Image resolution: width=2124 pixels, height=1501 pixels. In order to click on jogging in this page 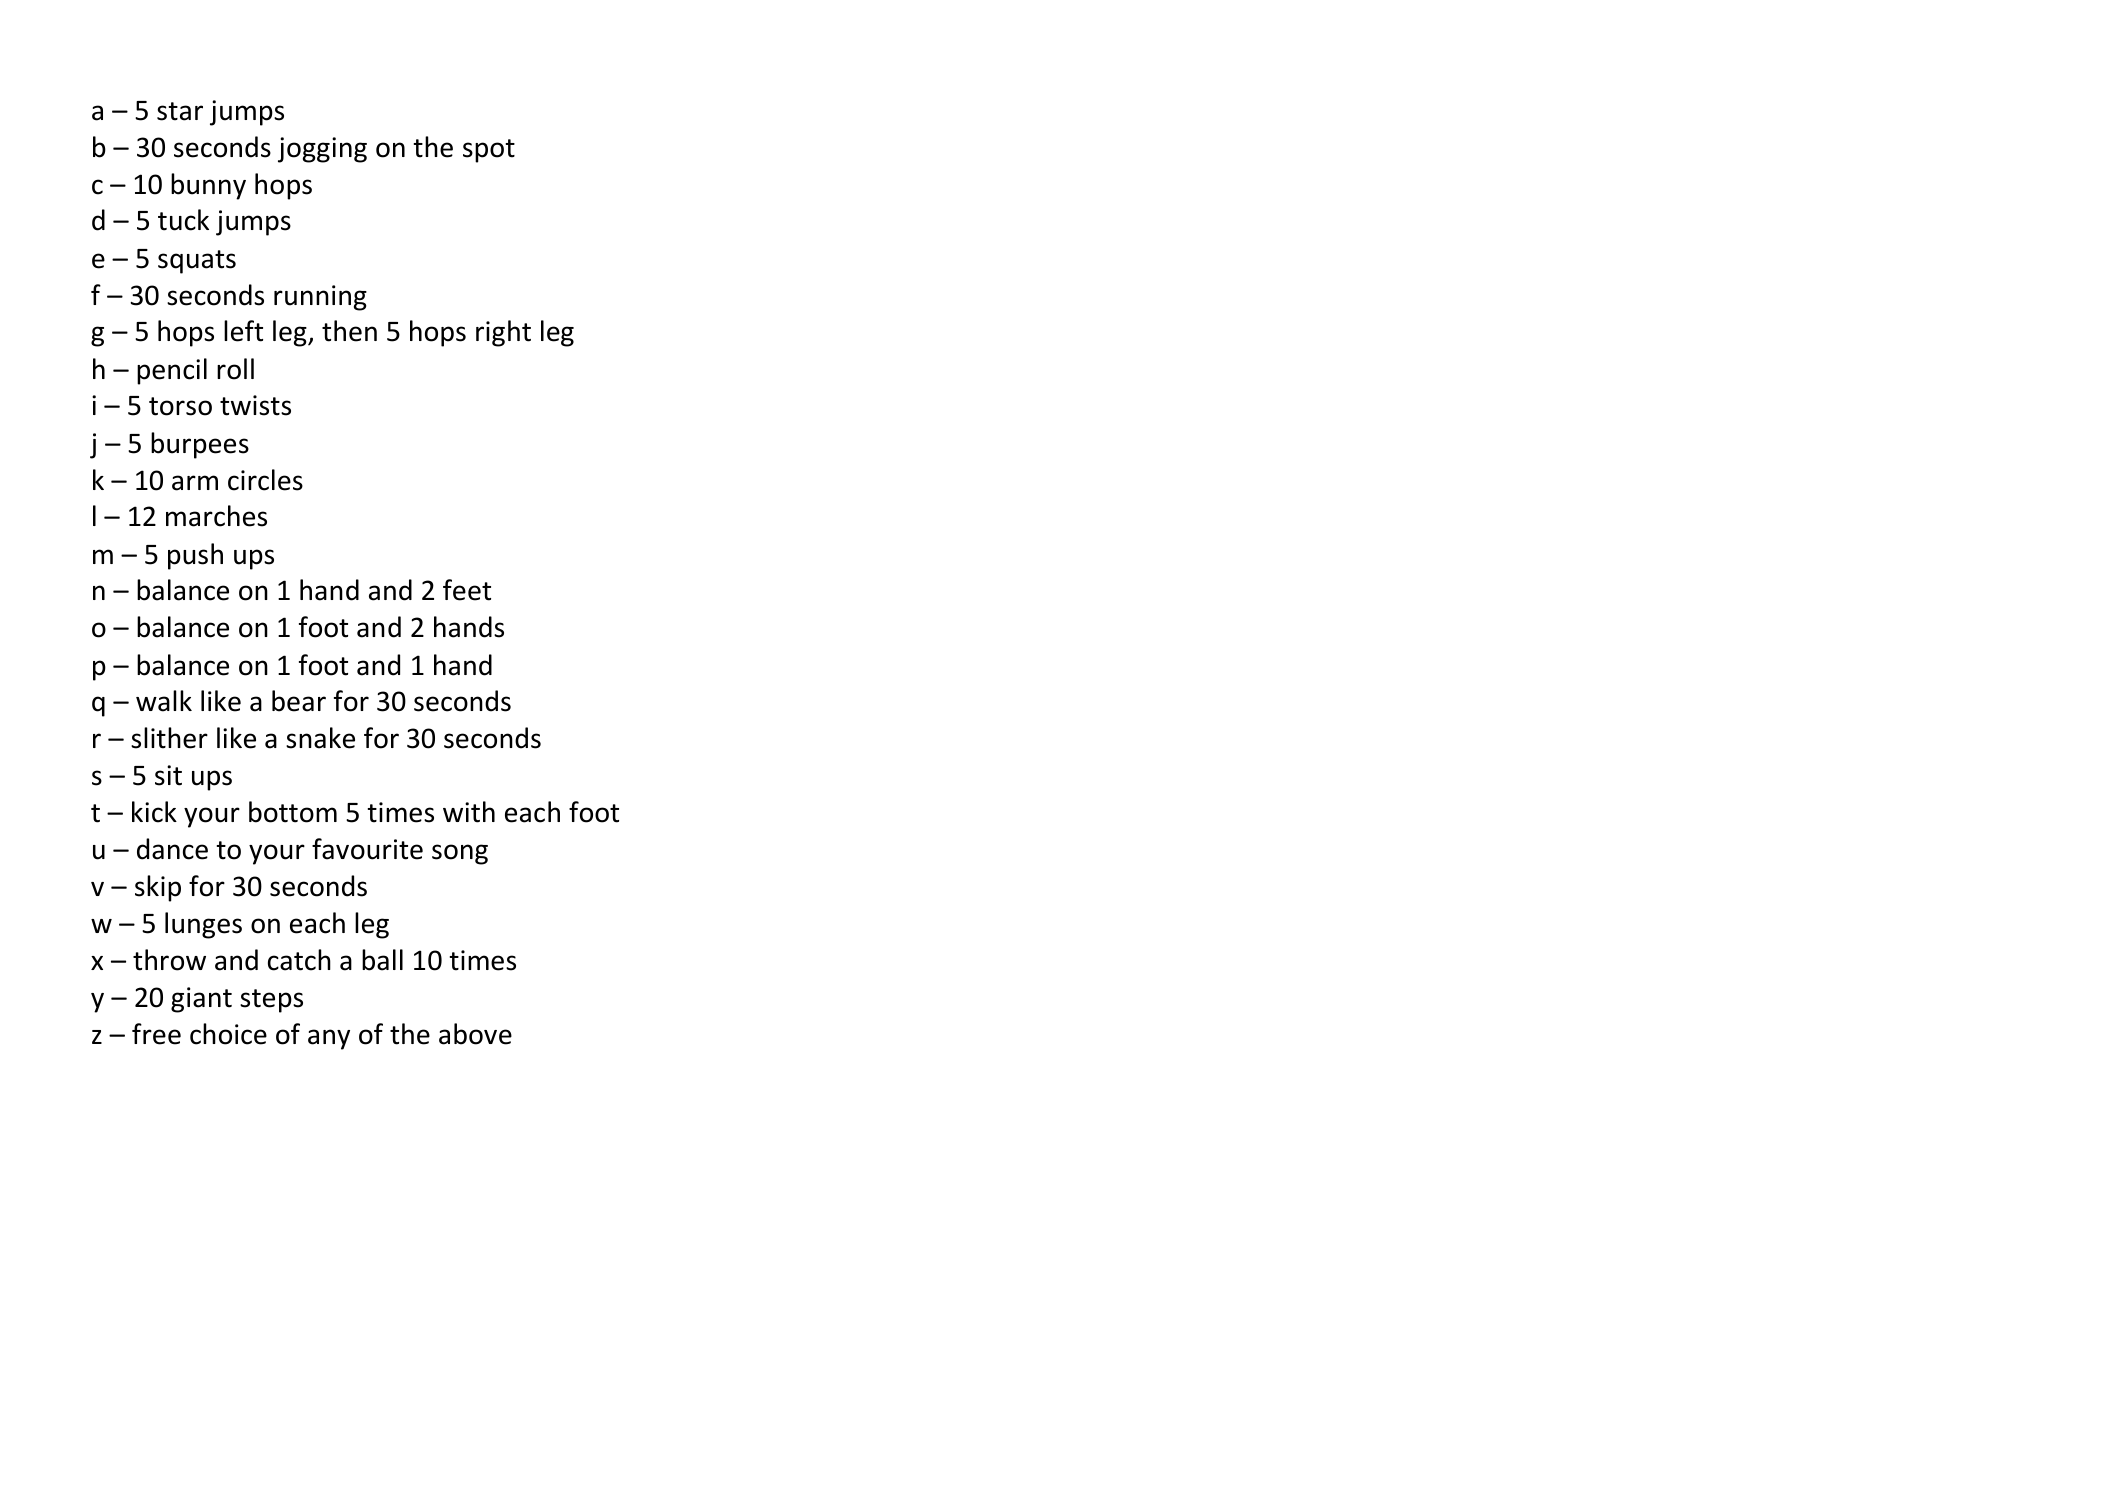, I will do `click(322, 150)`.
